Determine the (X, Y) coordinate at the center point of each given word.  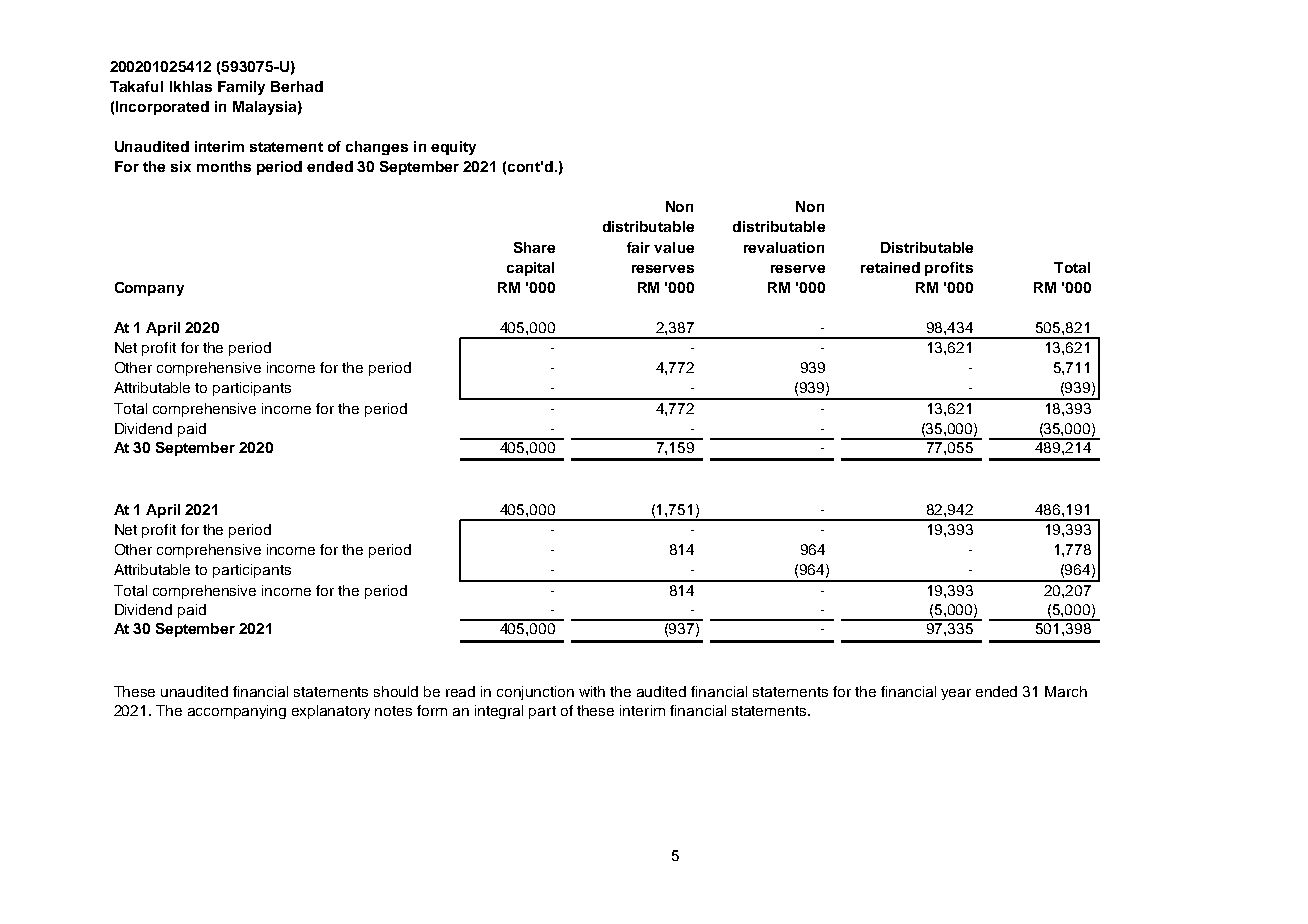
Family (241, 88)
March (1066, 691)
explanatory (331, 712)
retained (890, 267)
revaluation (784, 247)
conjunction (535, 693)
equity (453, 148)
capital (530, 269)
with (592, 691)
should (396, 691)
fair (638, 247)
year (956, 694)
